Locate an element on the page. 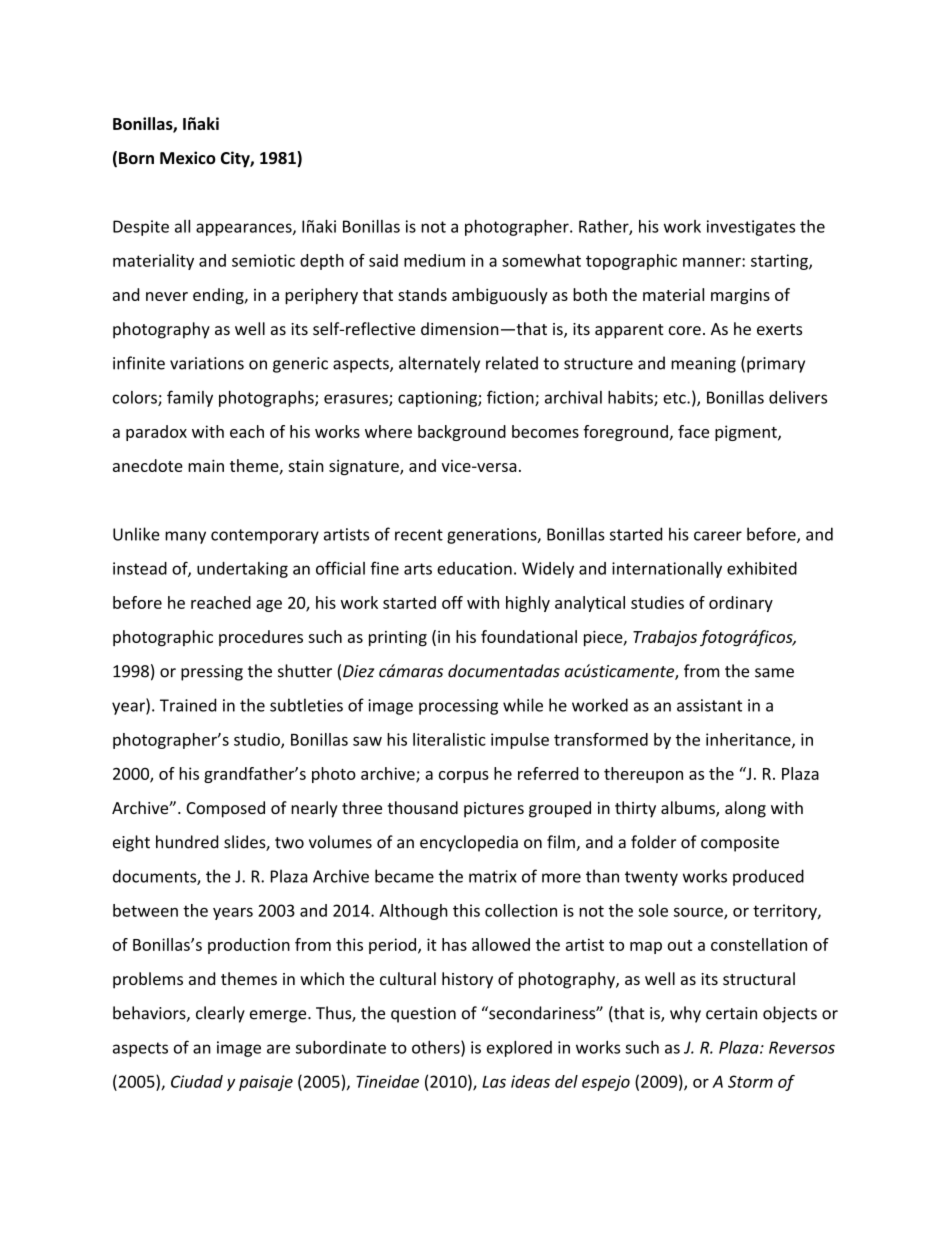  etc is located at coordinates (675, 398).
